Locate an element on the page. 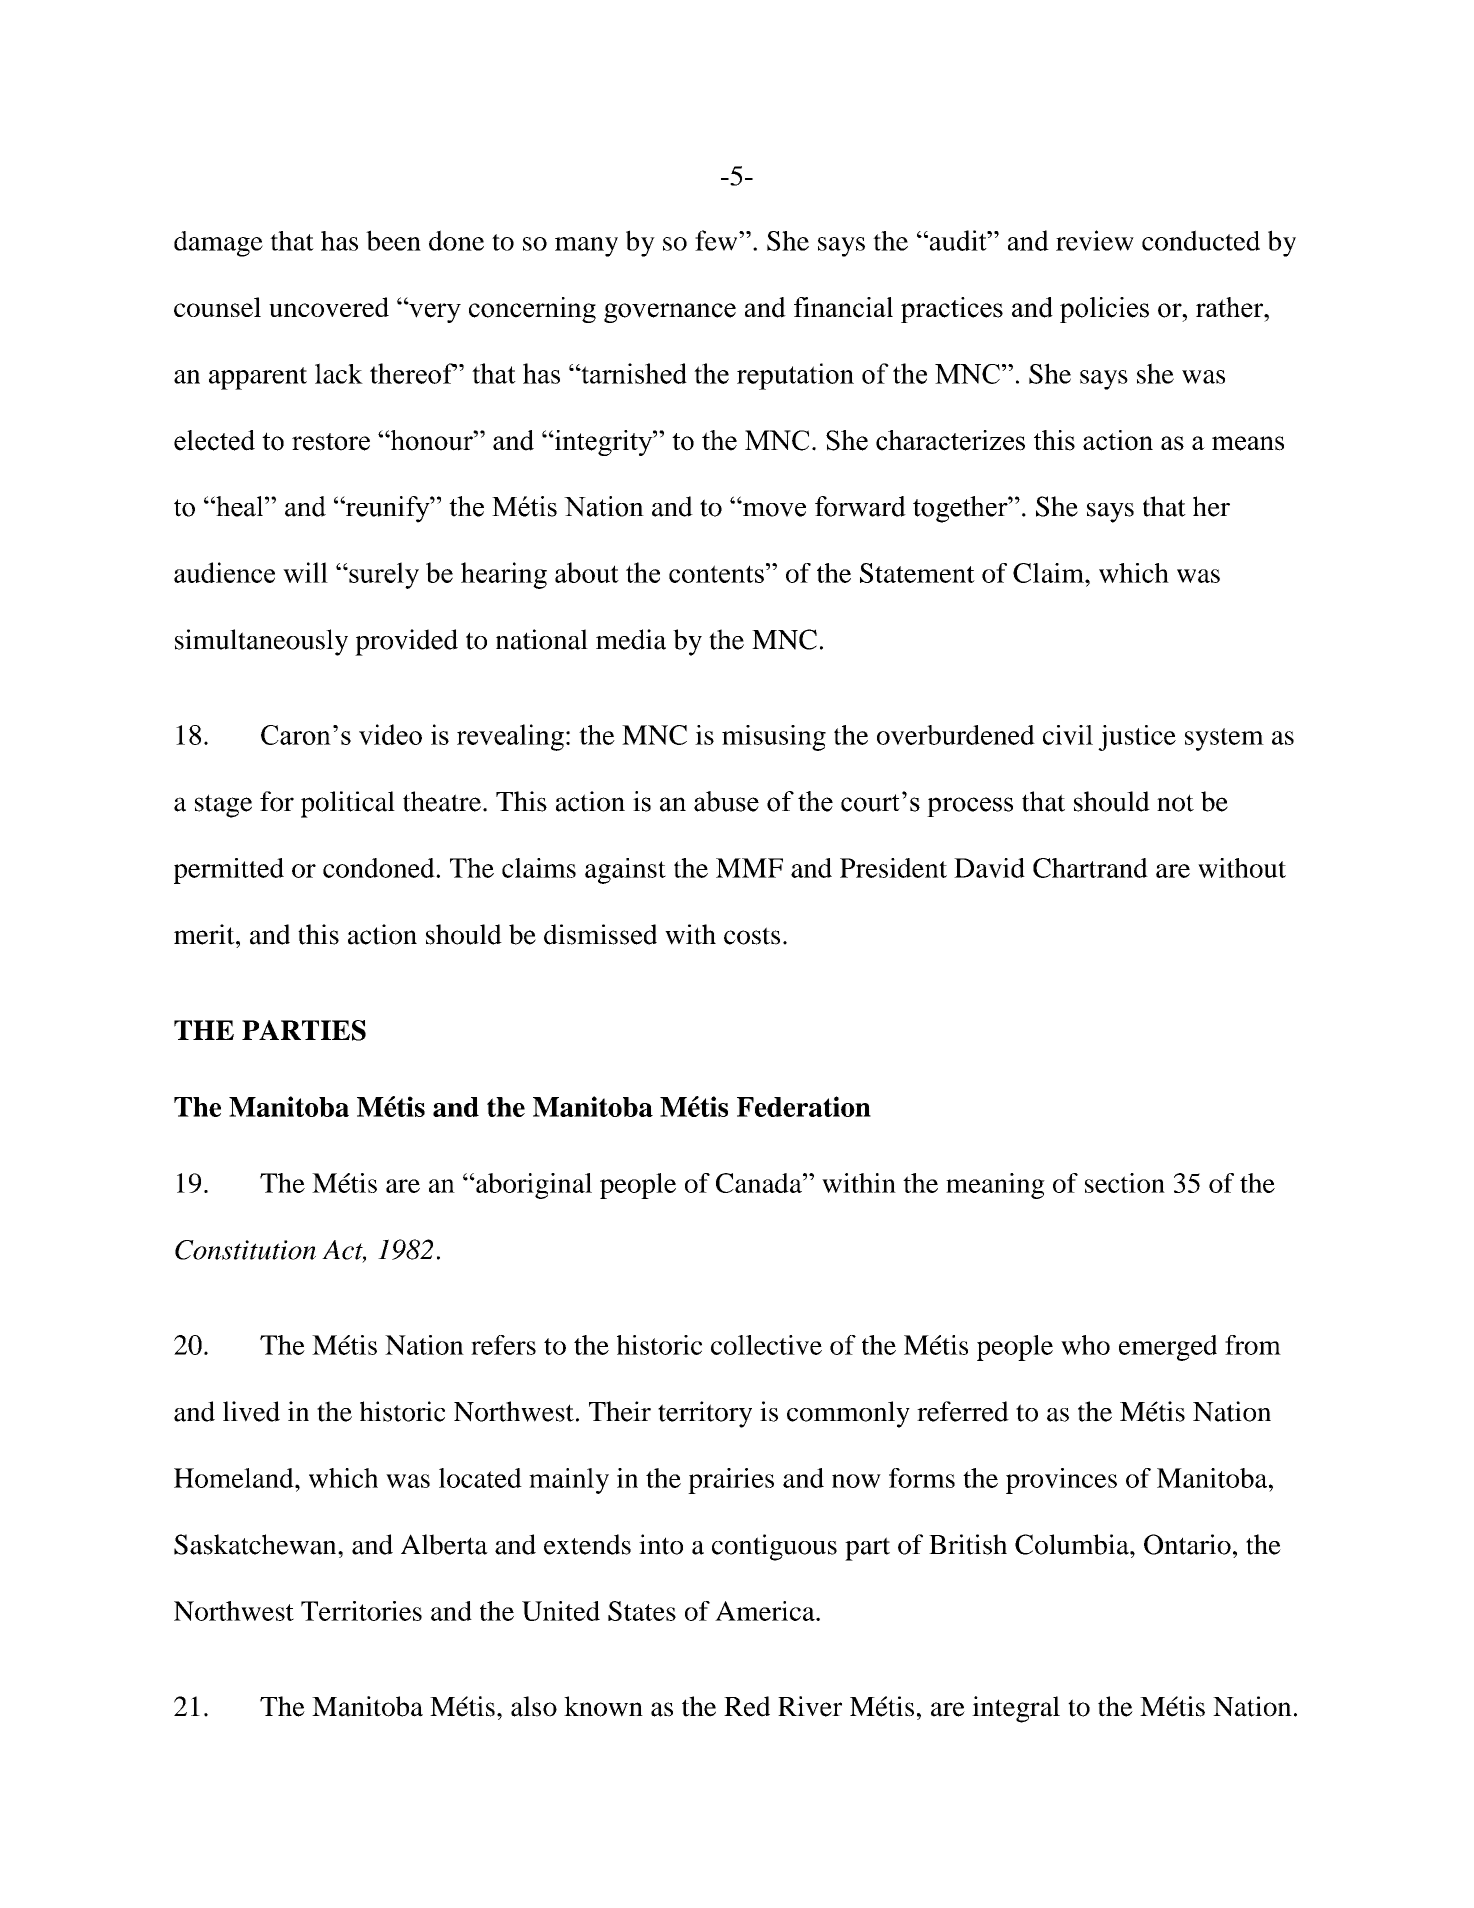 This image has width=1474, height=1908. will is located at coordinates (305, 572).
